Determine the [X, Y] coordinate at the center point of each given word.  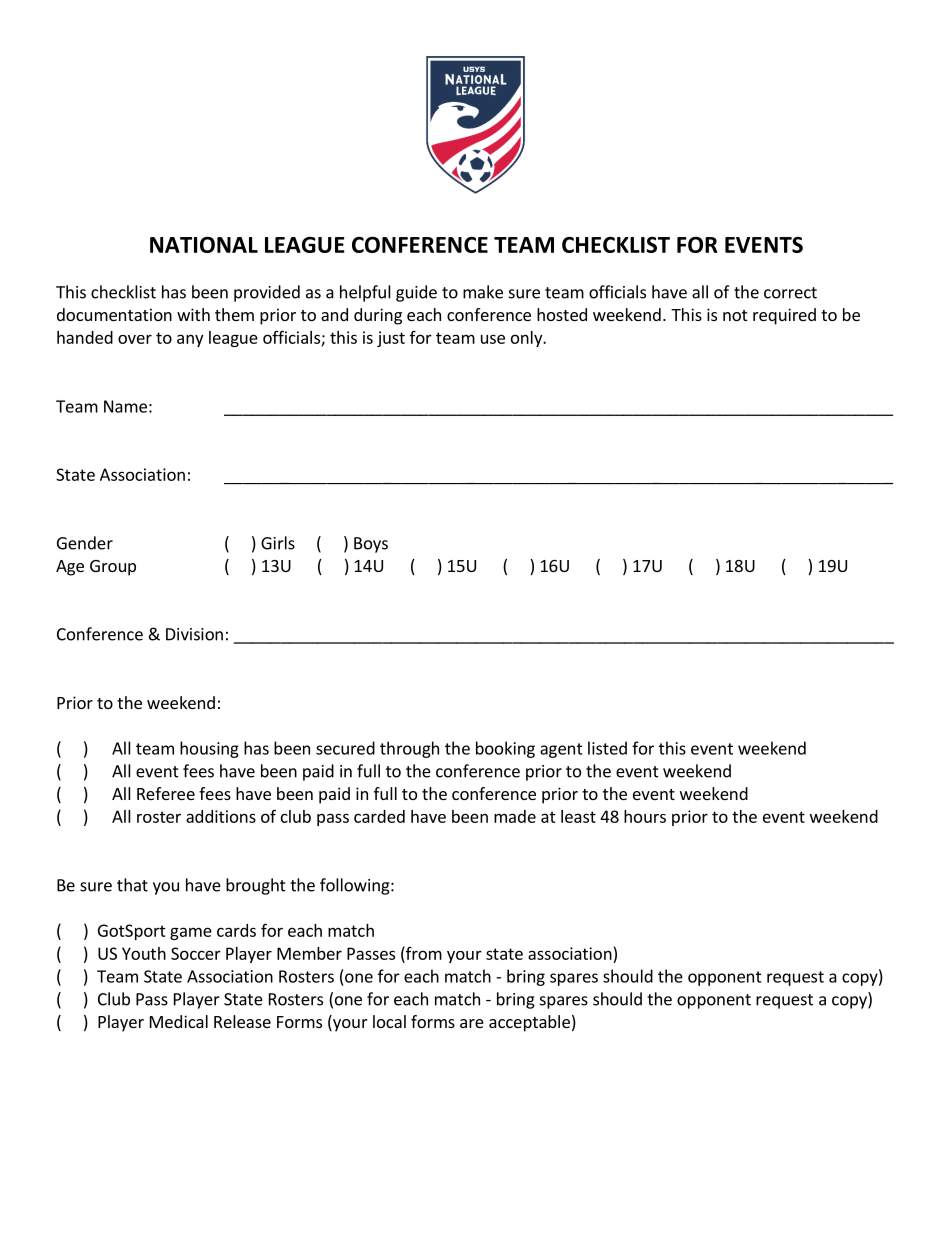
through [409, 749]
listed [607, 748]
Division [194, 634]
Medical [179, 1021]
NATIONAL [204, 244]
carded [379, 816]
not [735, 315]
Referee [166, 793]
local [389, 1021]
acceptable [529, 1023]
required [784, 316]
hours [645, 816]
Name [125, 406]
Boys [371, 545]
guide [416, 293]
